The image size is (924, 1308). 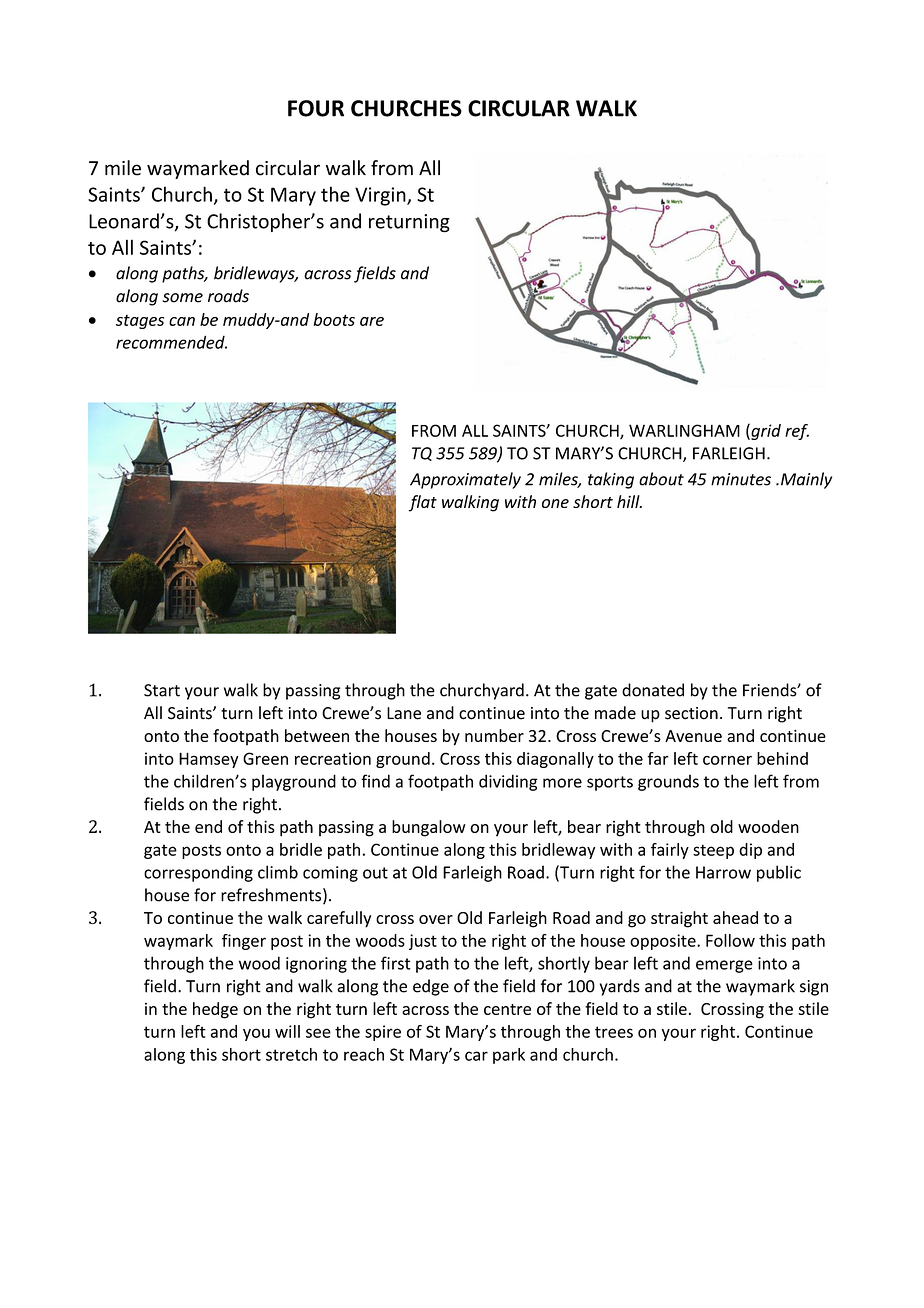 I want to click on Green, so click(x=265, y=758).
